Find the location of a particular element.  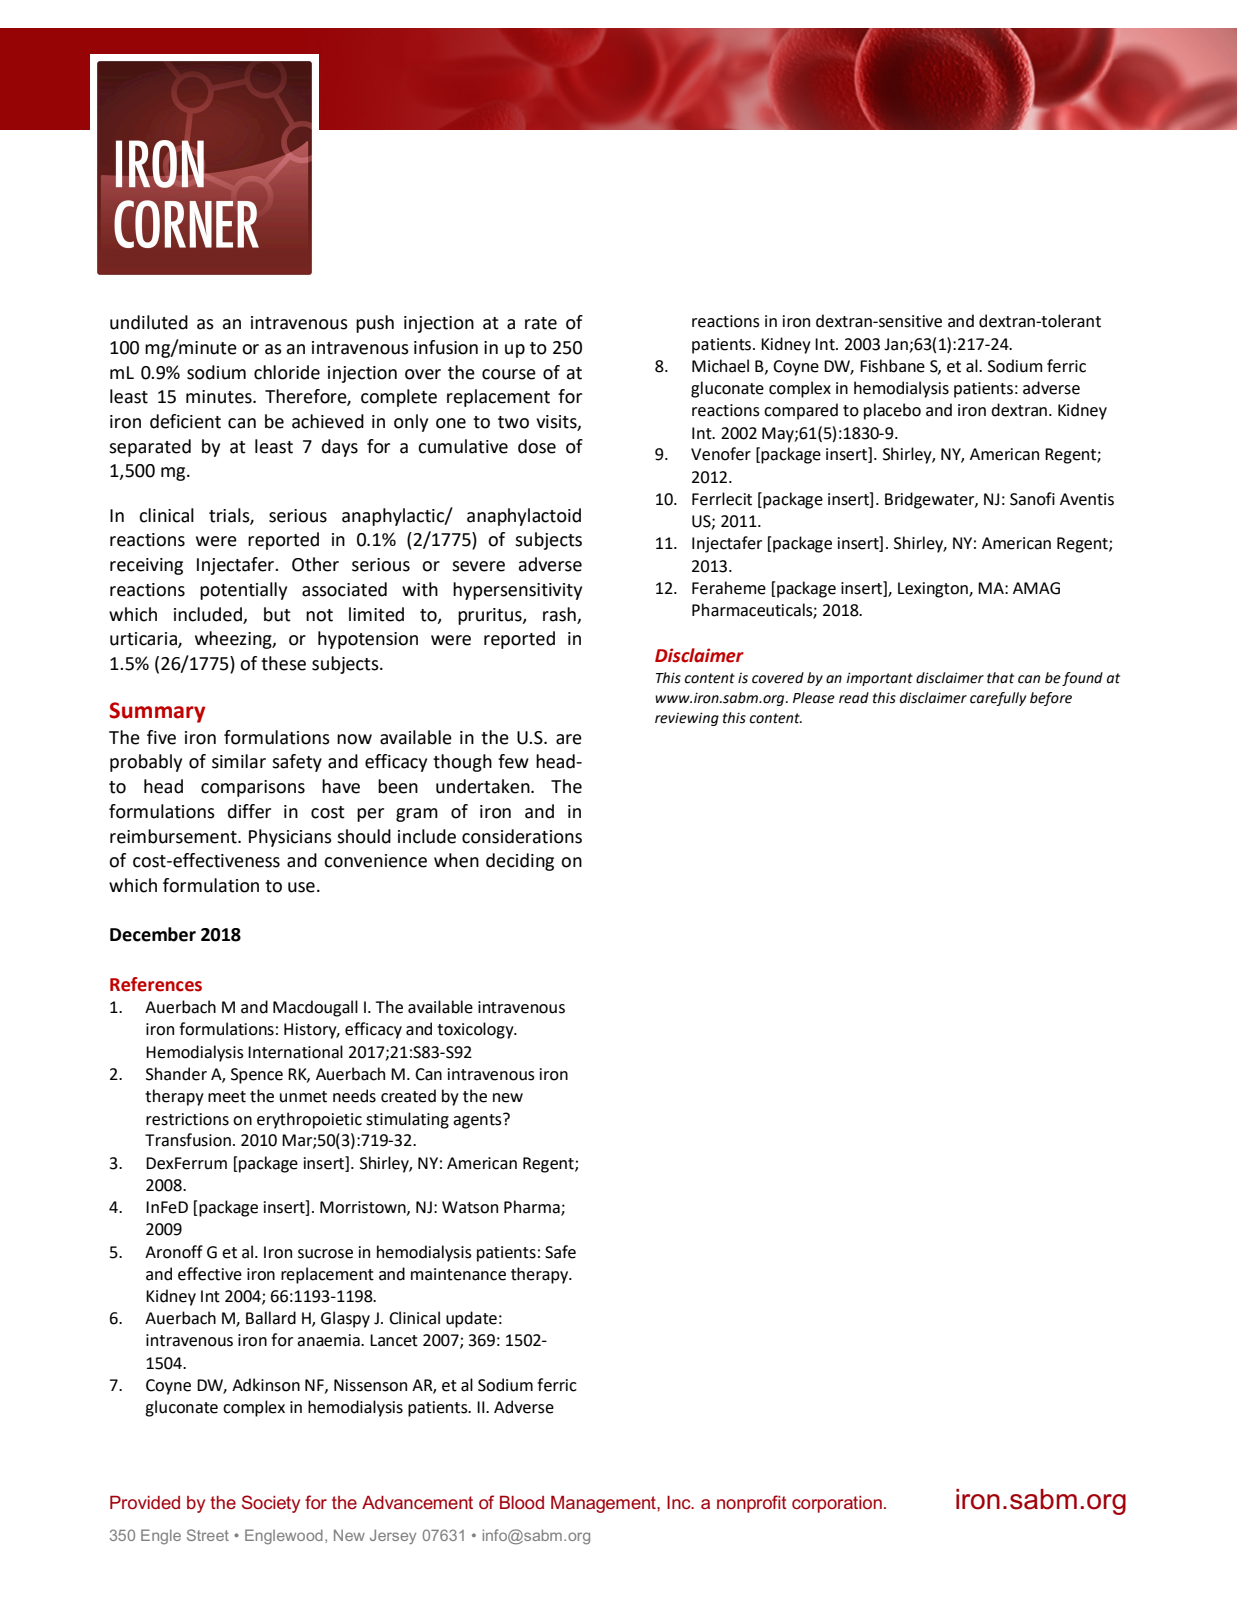

chloride is located at coordinates (287, 372).
